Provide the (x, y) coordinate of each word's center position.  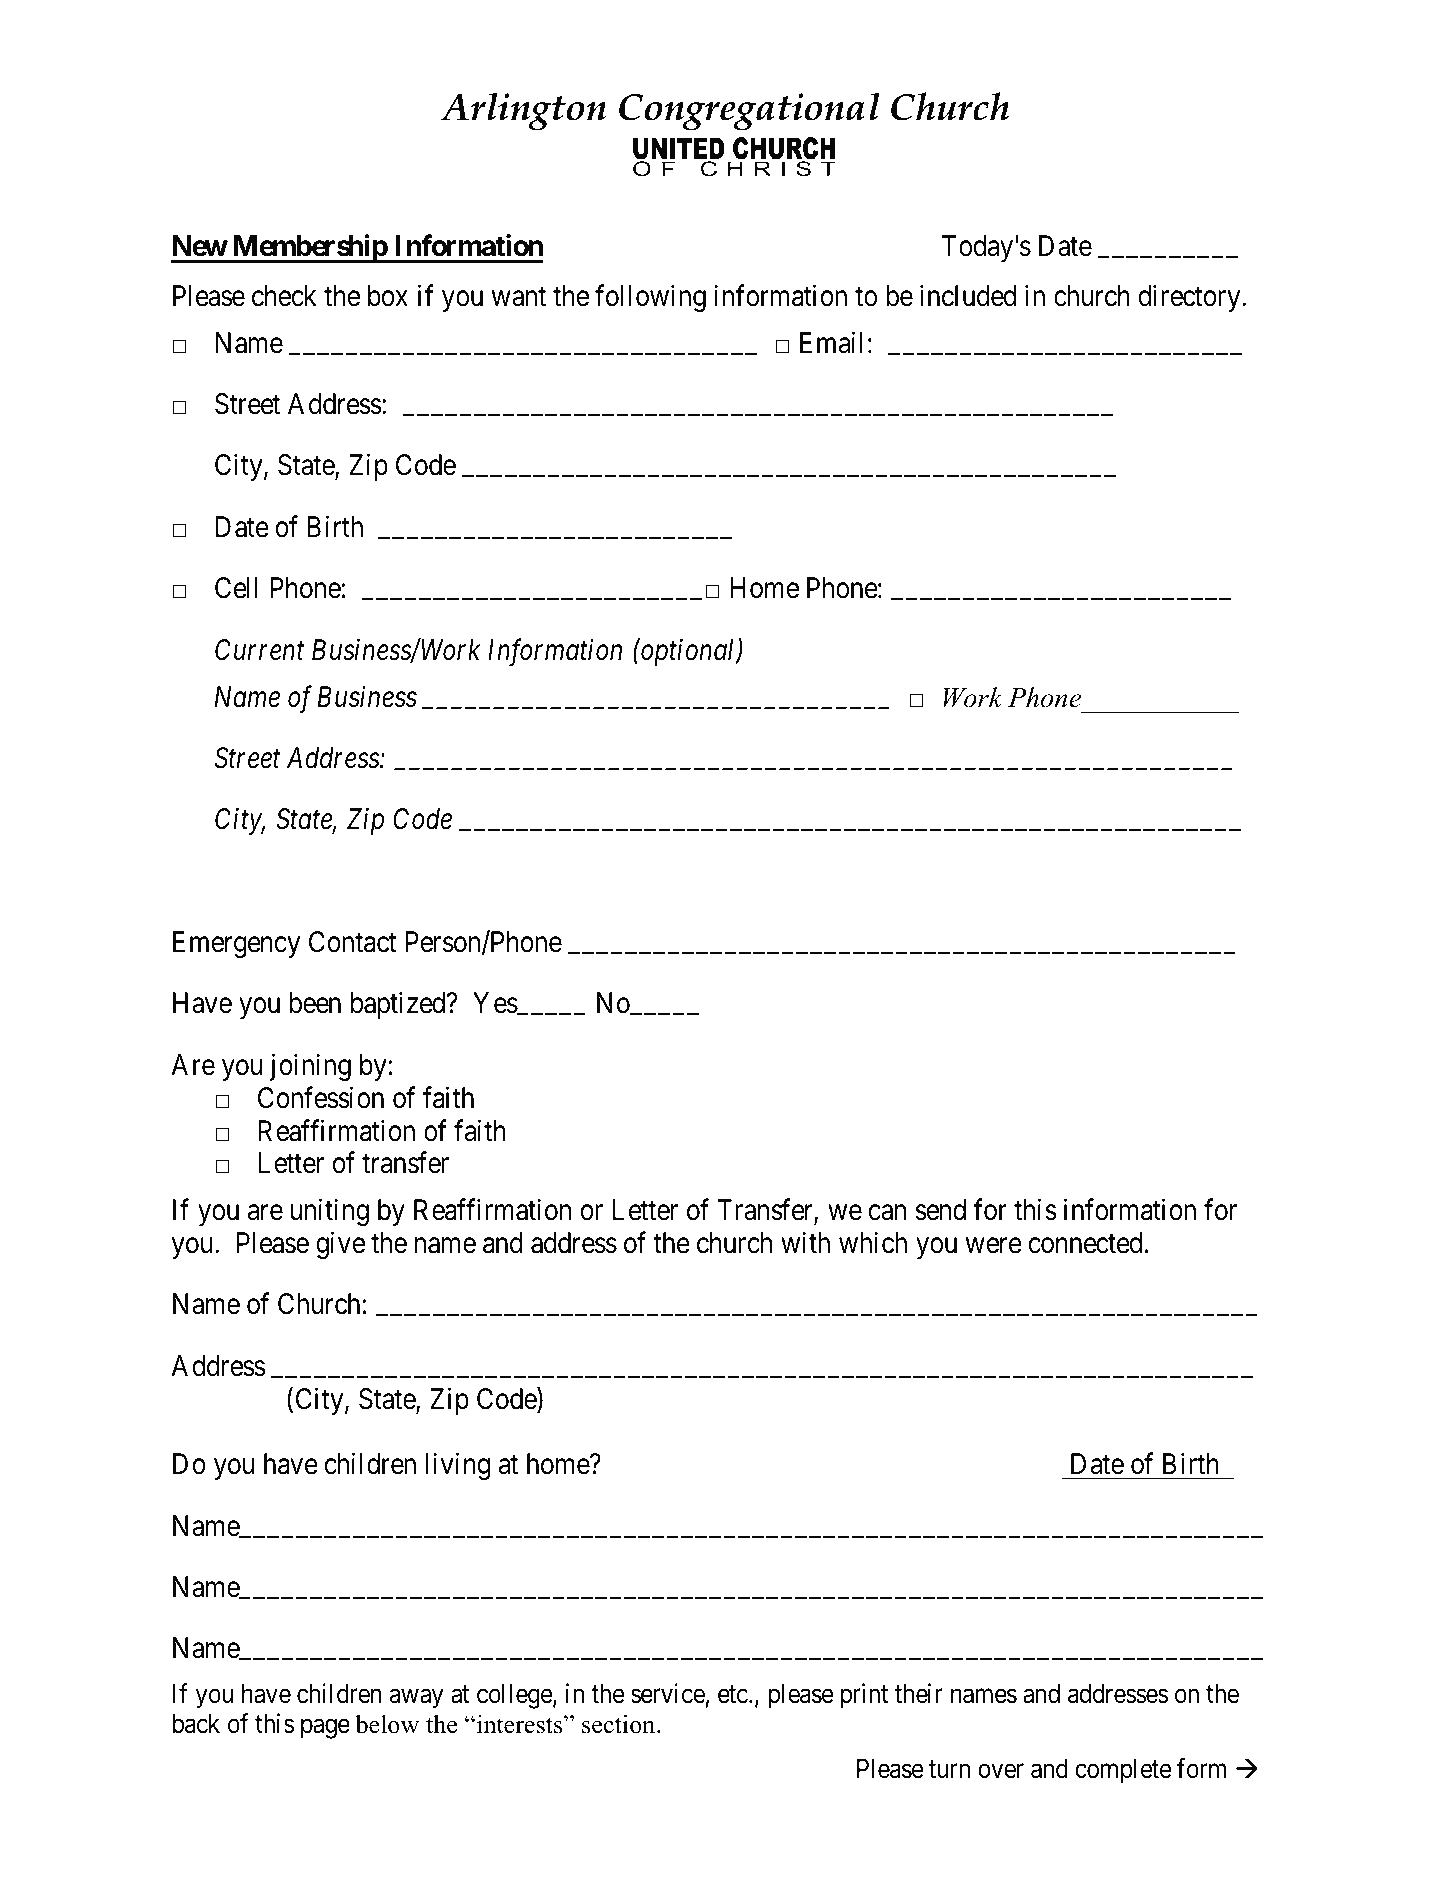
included (968, 295)
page (325, 1729)
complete (1123, 1771)
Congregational (749, 111)
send (940, 1210)
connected (1085, 1243)
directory (1191, 298)
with (805, 1242)
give (340, 1245)
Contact (352, 942)
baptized (399, 1005)
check (284, 296)
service (668, 1693)
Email (831, 342)
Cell (236, 588)
